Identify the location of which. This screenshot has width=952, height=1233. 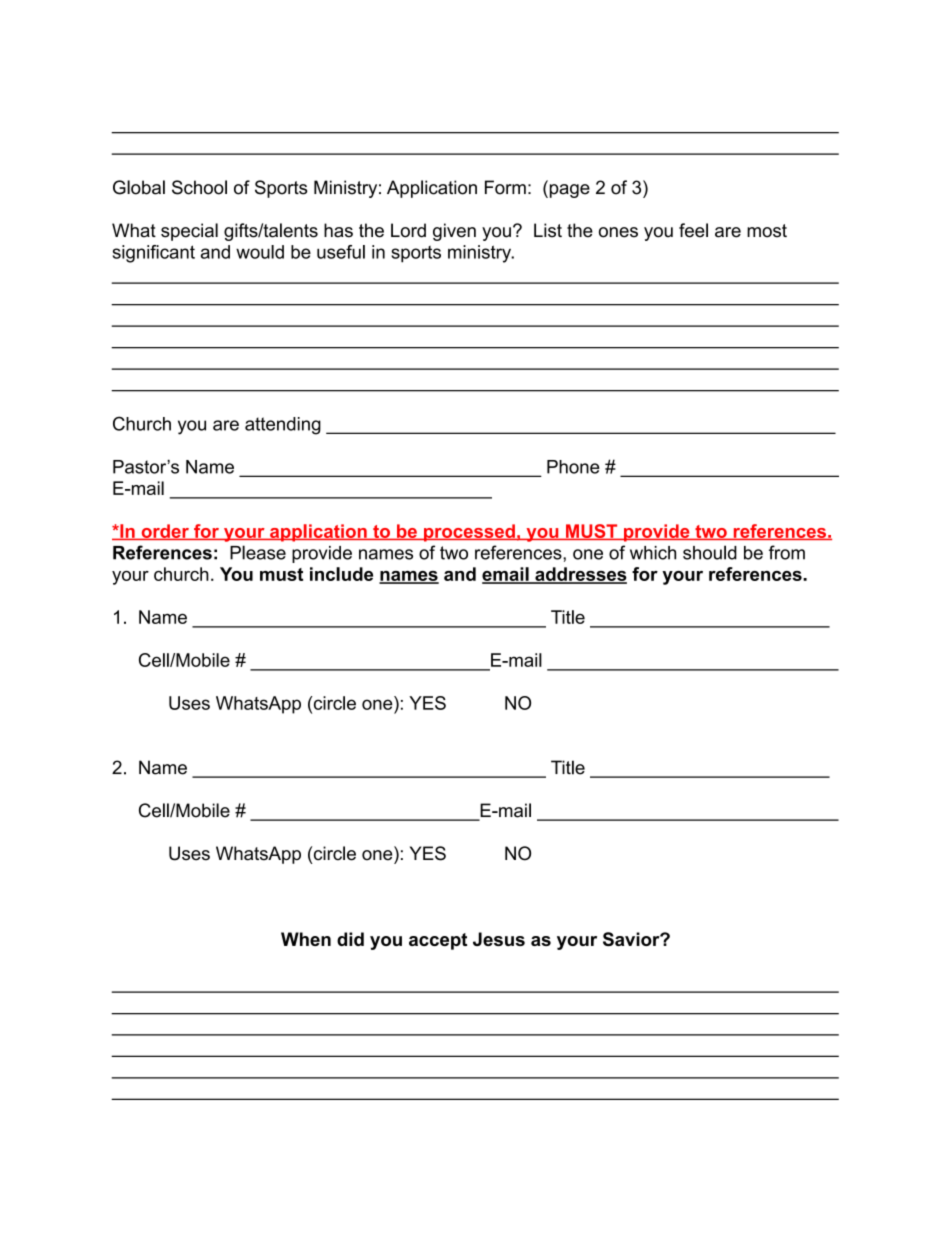
(653, 553).
